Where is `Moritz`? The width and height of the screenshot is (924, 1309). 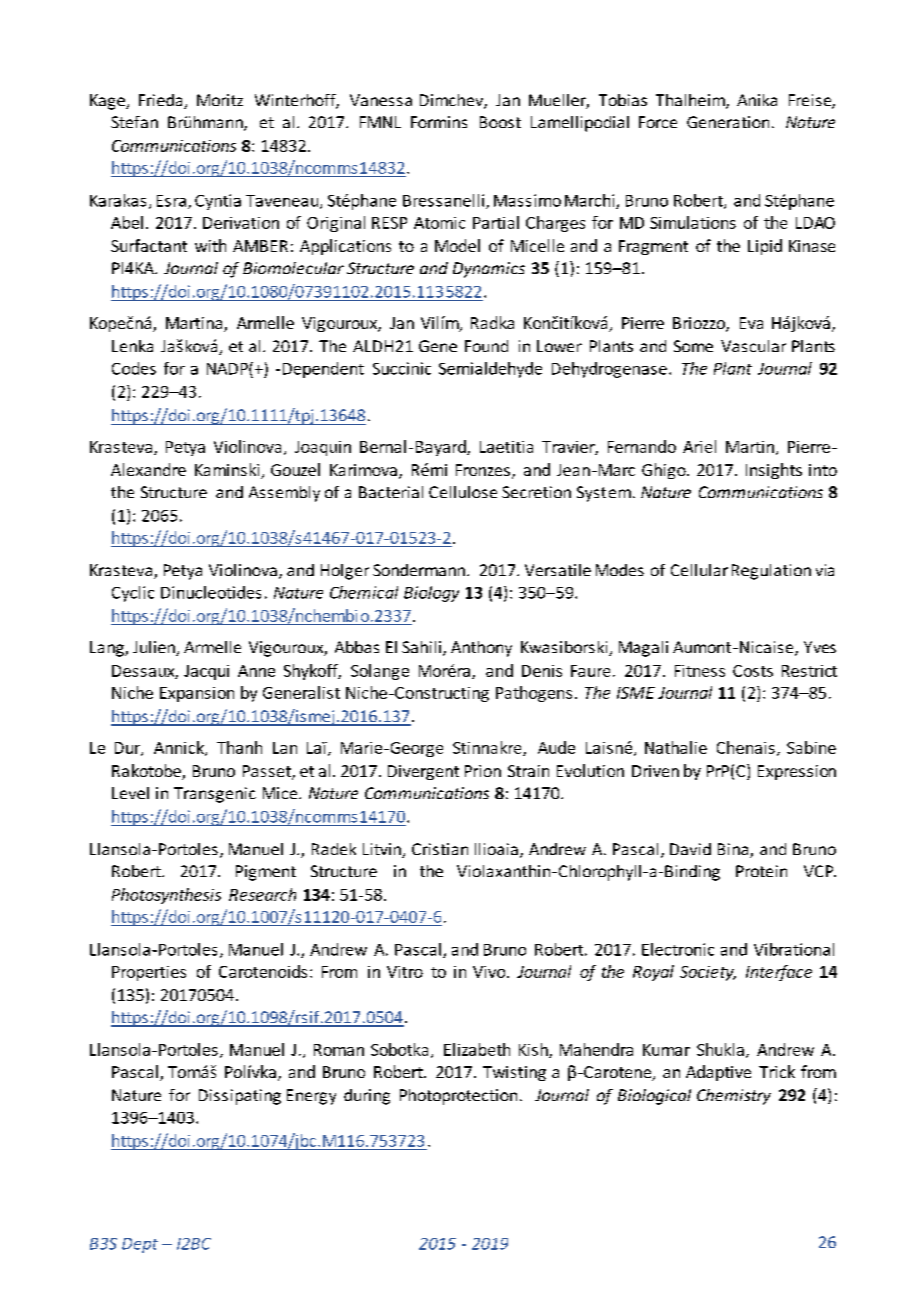 Moritz is located at coordinates (220, 100).
